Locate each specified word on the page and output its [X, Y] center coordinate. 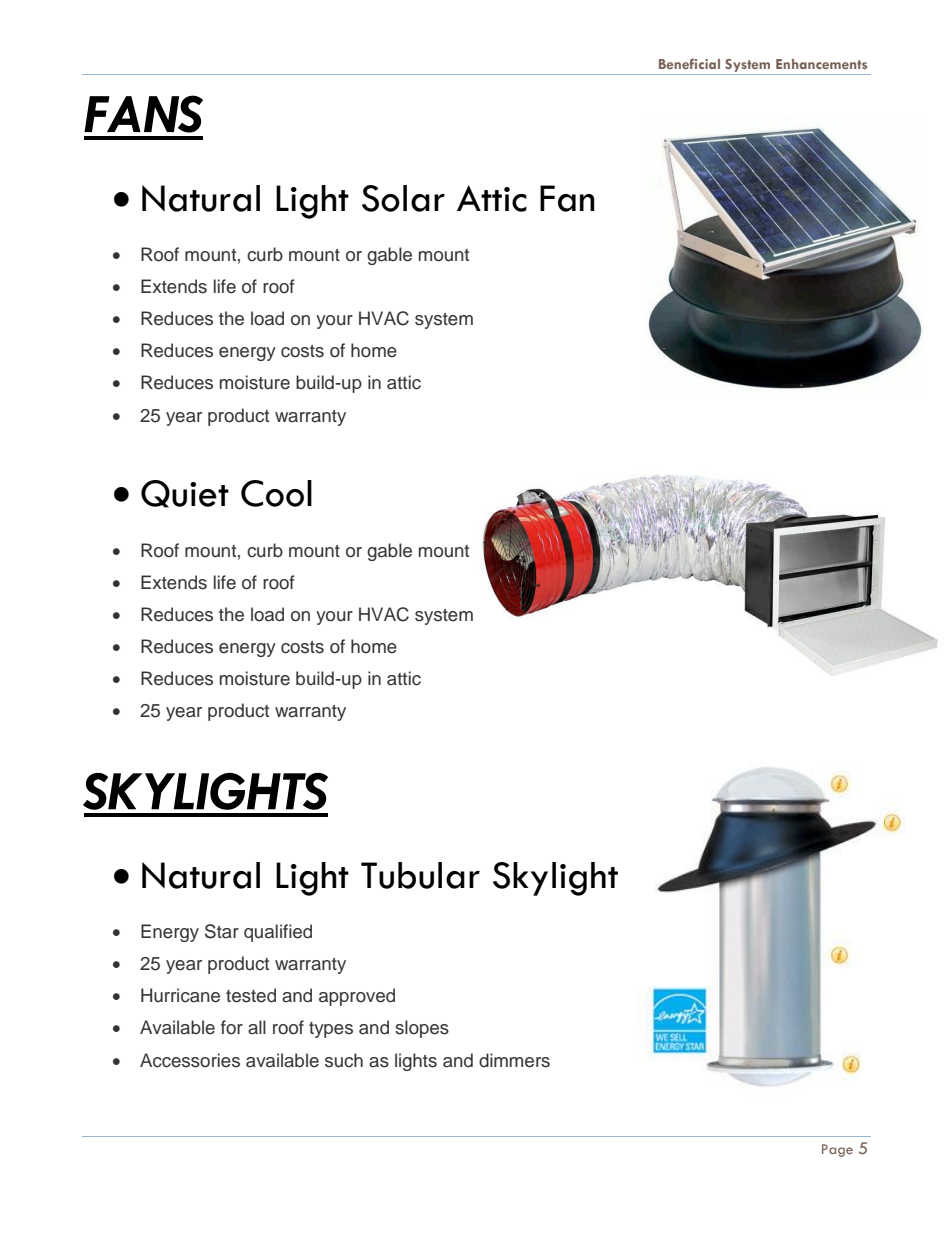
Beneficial [689, 63]
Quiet [185, 494]
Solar [403, 198]
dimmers [514, 1060]
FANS [143, 114]
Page [837, 1150]
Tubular [420, 875]
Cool [276, 493]
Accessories [190, 1060]
